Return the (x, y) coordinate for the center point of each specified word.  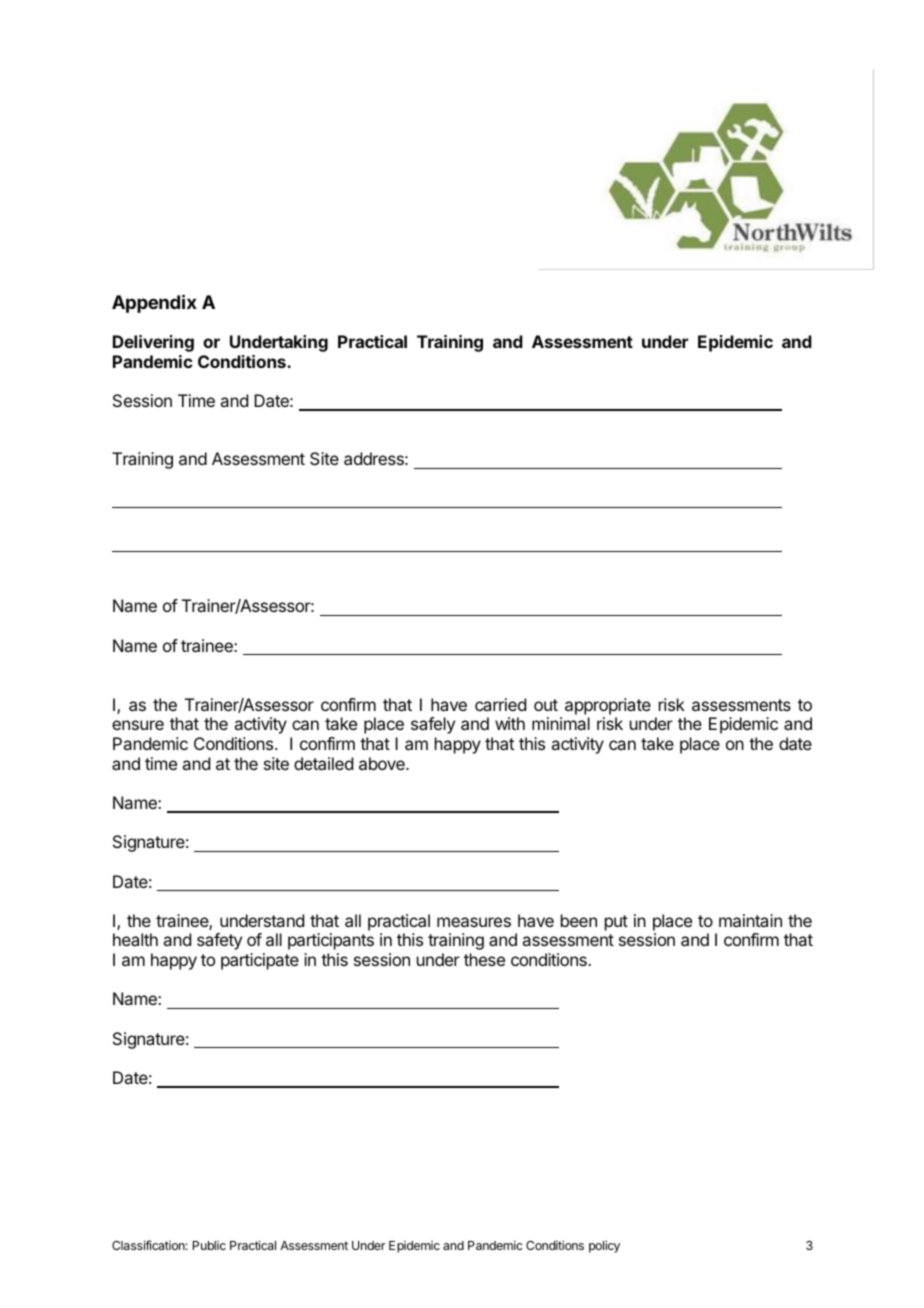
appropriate (608, 706)
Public (209, 1245)
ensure (138, 725)
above (383, 763)
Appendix (154, 303)
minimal (561, 723)
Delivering (153, 343)
